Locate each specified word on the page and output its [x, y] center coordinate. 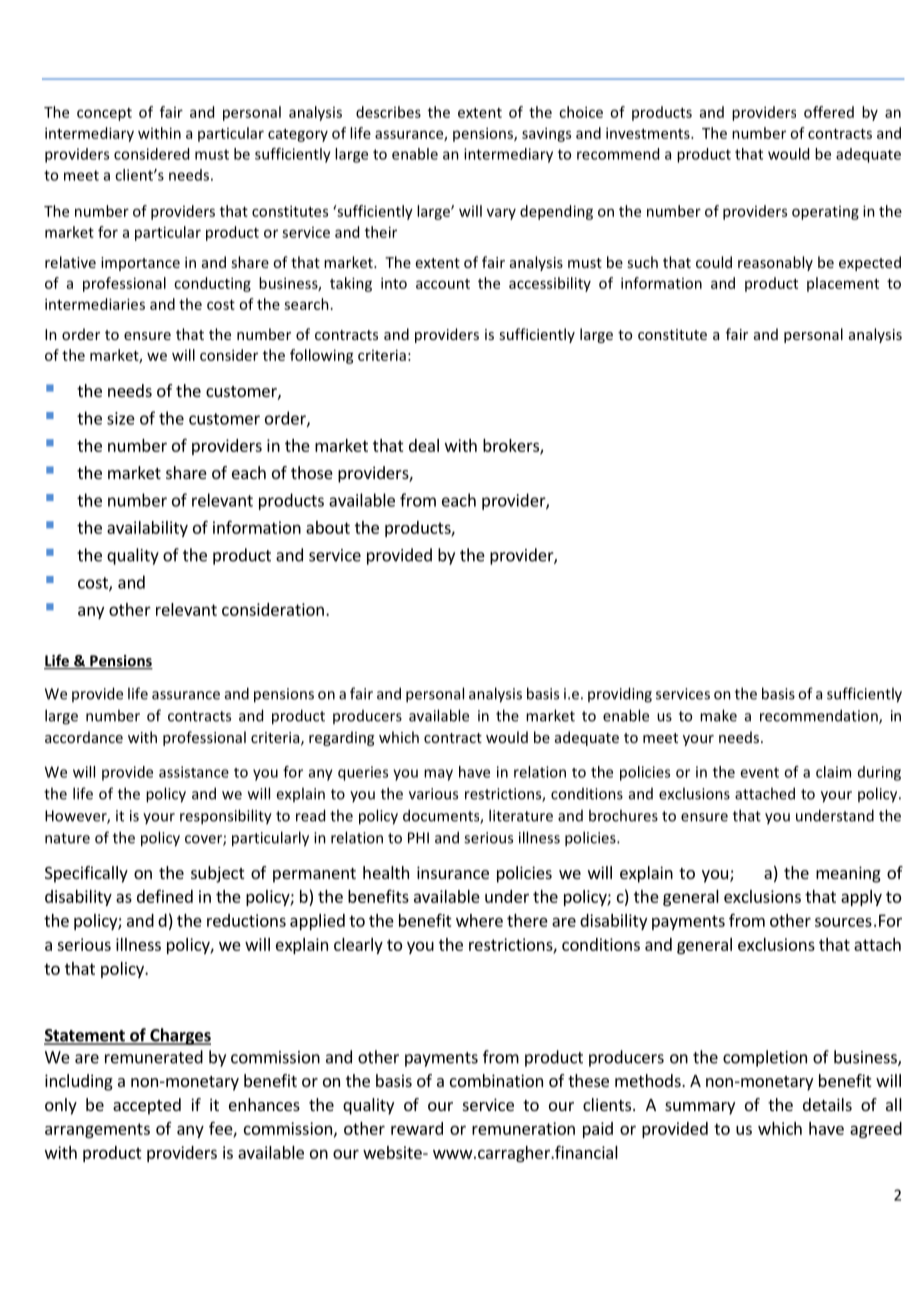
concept [104, 114]
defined [165, 896]
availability [147, 529]
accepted [147, 1106]
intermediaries [95, 304]
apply [861, 898]
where [479, 920]
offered [829, 112]
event [759, 772]
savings [546, 134]
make [718, 715]
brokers [512, 446]
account [443, 284]
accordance [84, 737]
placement [843, 284]
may [438, 775]
